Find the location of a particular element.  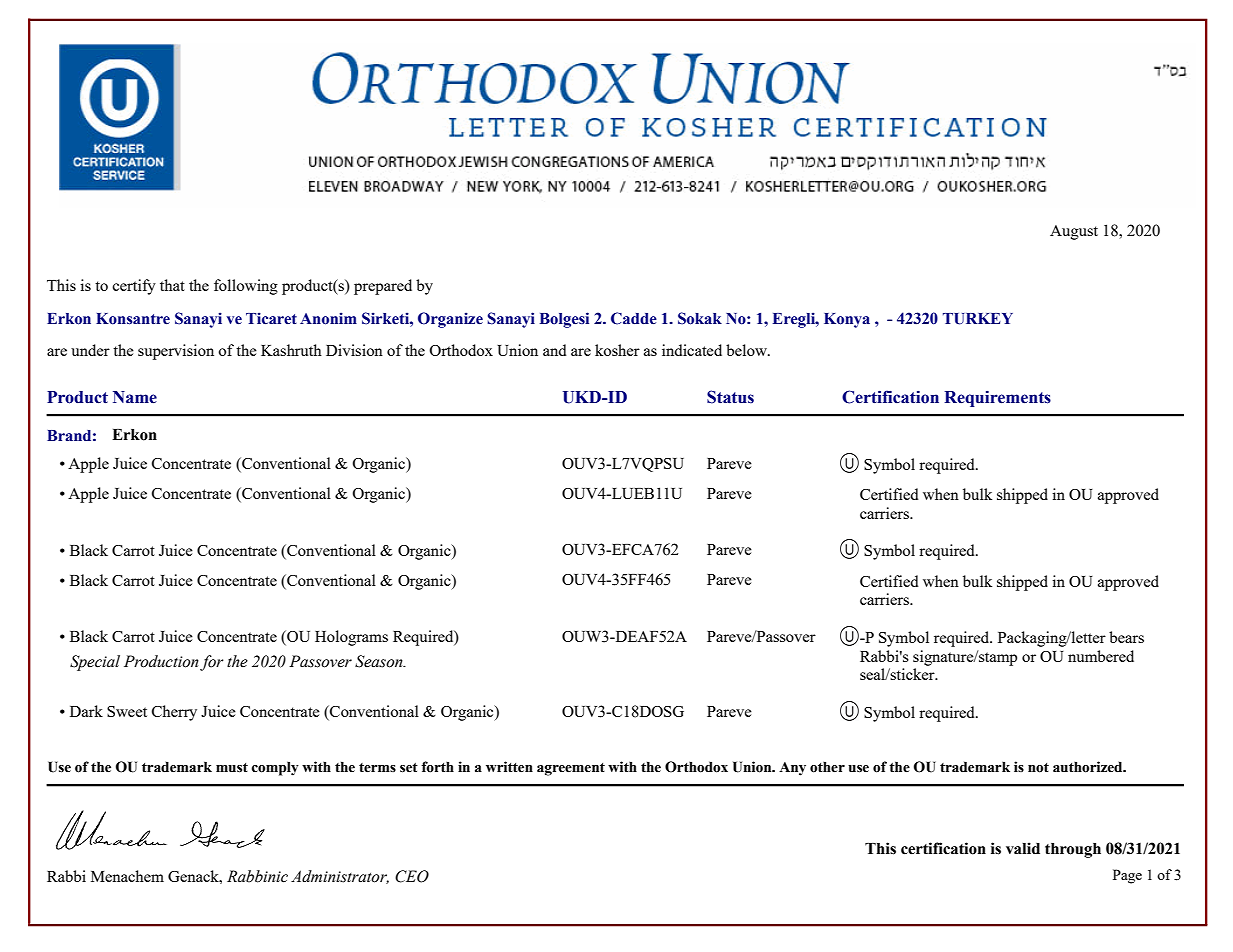

Requirements is located at coordinates (997, 398).
